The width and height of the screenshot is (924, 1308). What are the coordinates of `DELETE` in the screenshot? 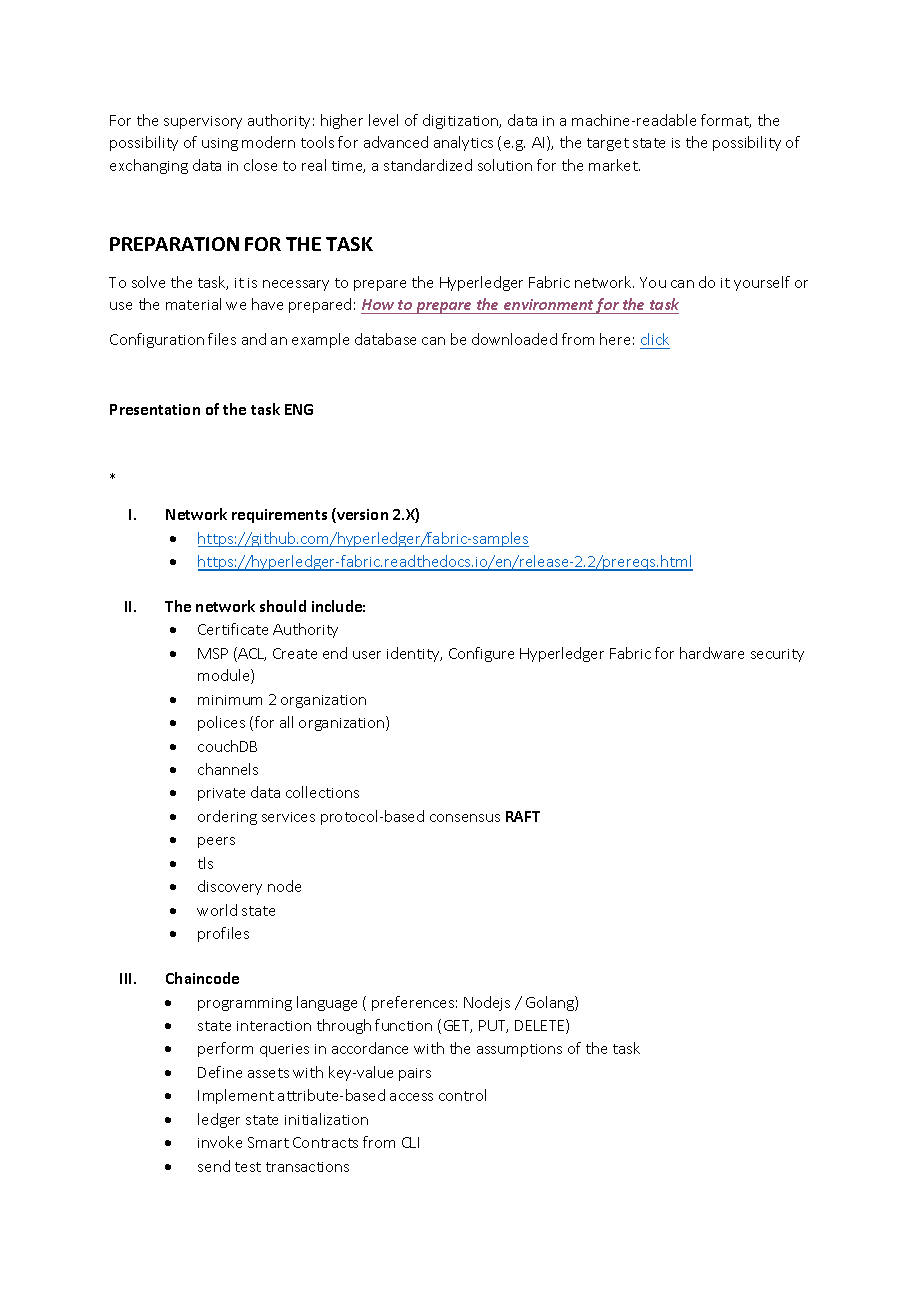 It's located at (541, 1026).
